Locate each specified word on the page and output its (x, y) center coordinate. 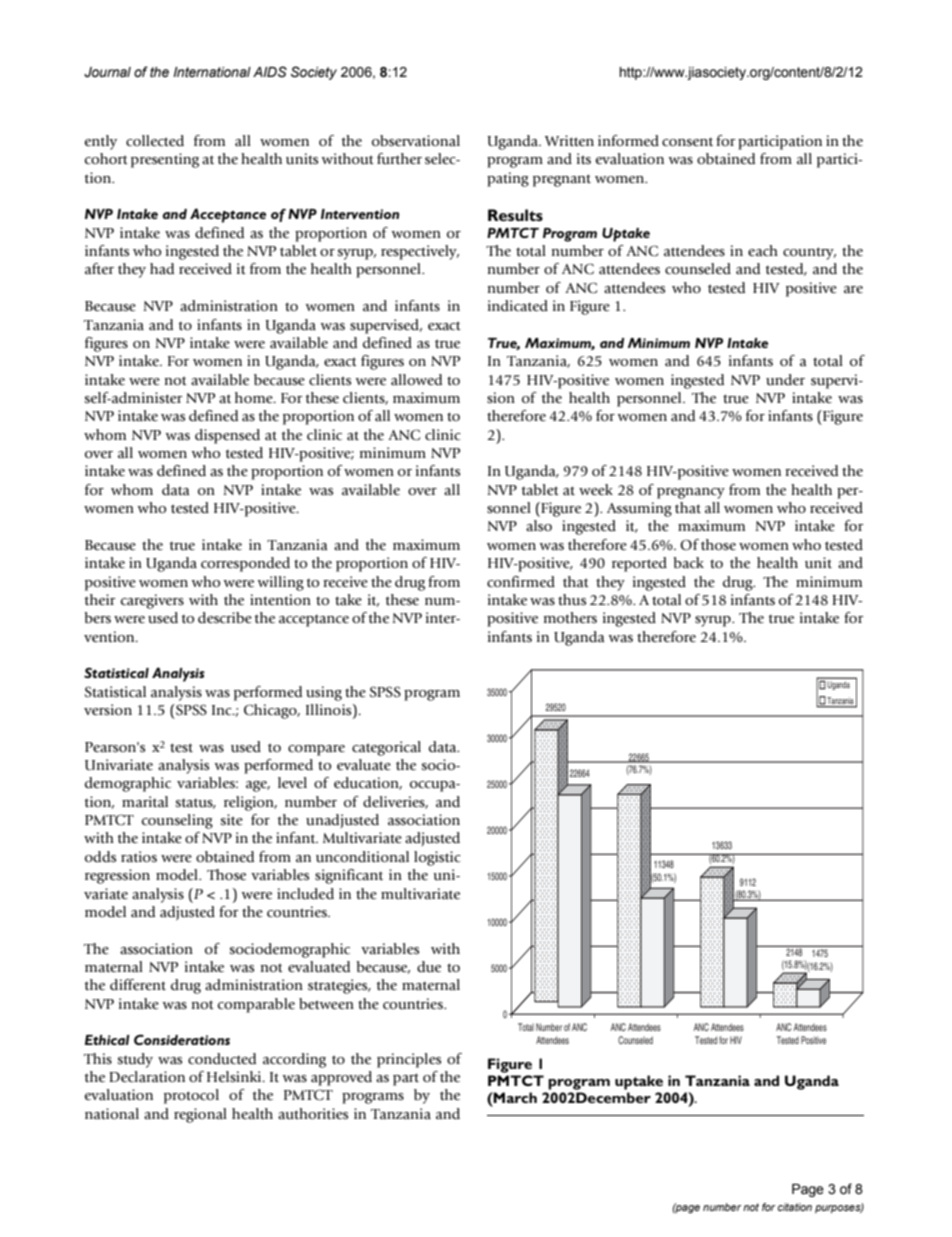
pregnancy (691, 493)
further (399, 159)
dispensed (227, 436)
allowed (416, 380)
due (429, 967)
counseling (177, 821)
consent (687, 142)
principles (409, 1060)
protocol (191, 1096)
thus (572, 600)
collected (155, 141)
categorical (386, 748)
